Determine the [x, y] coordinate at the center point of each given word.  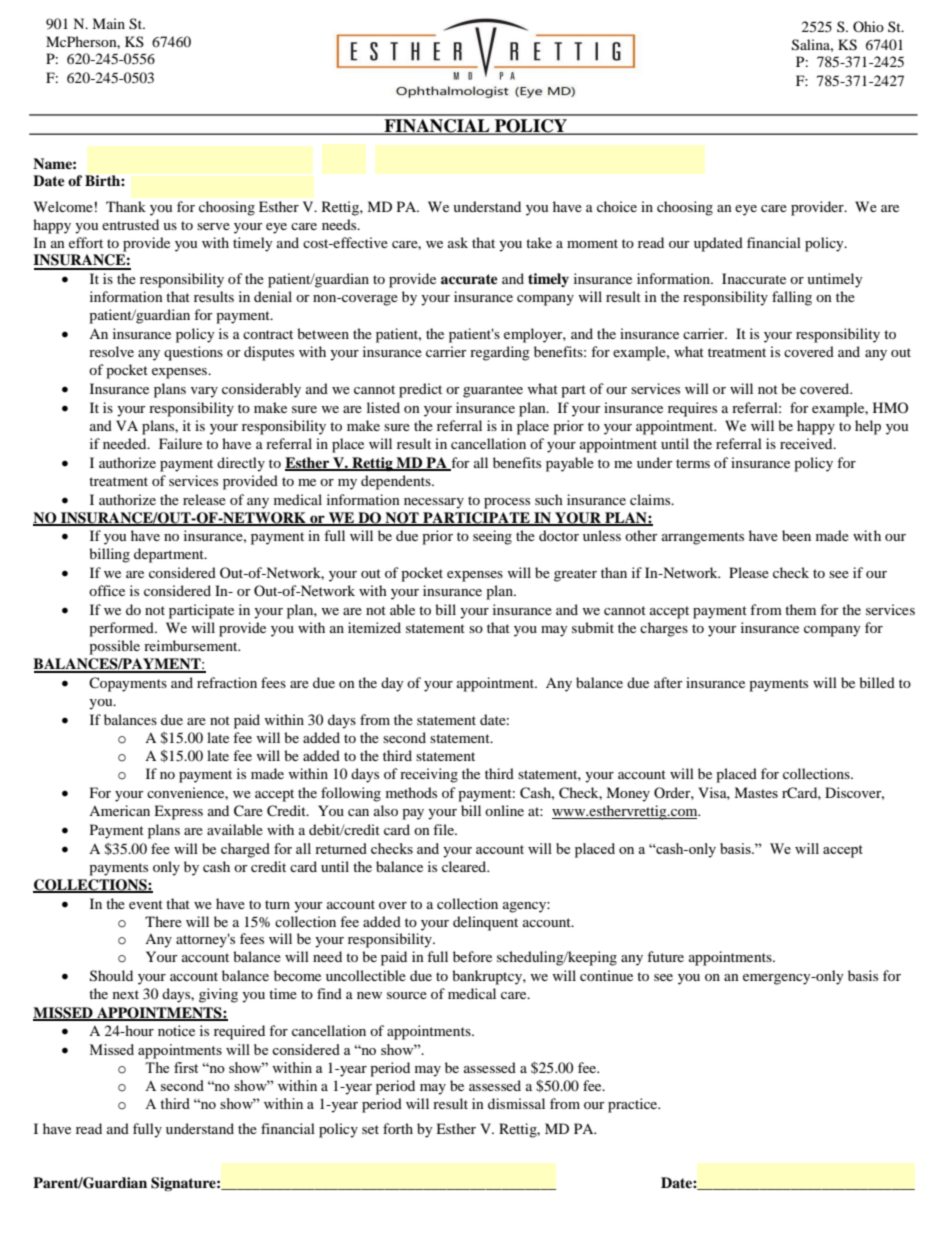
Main [108, 23]
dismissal [516, 1103]
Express [178, 812]
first [186, 1067]
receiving [429, 775]
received [807, 443]
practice [634, 1105]
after [668, 682]
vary [204, 392]
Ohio [868, 26]
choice [617, 206]
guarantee [493, 391]
